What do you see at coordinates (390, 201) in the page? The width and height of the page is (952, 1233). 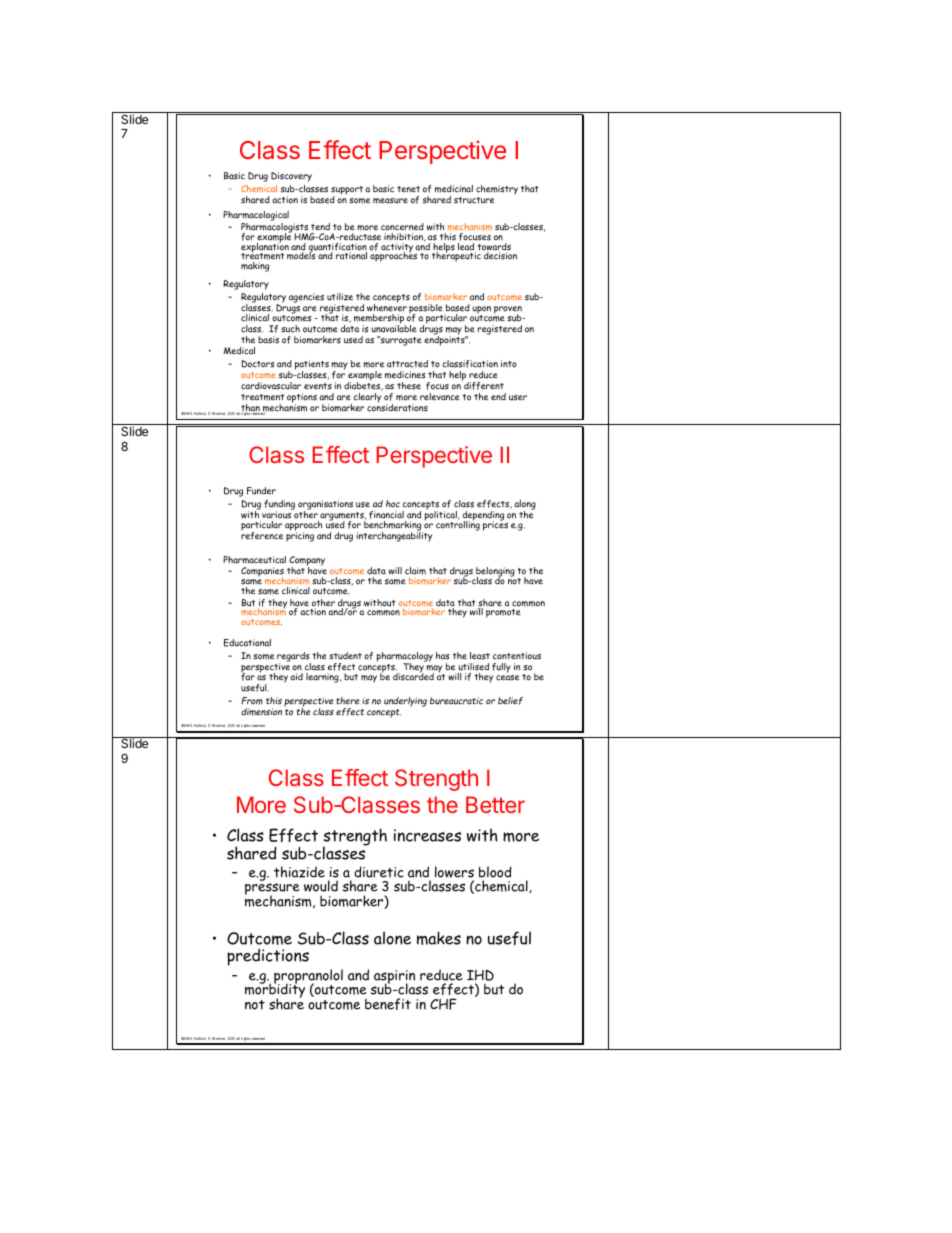 I see `measure` at bounding box center [390, 201].
